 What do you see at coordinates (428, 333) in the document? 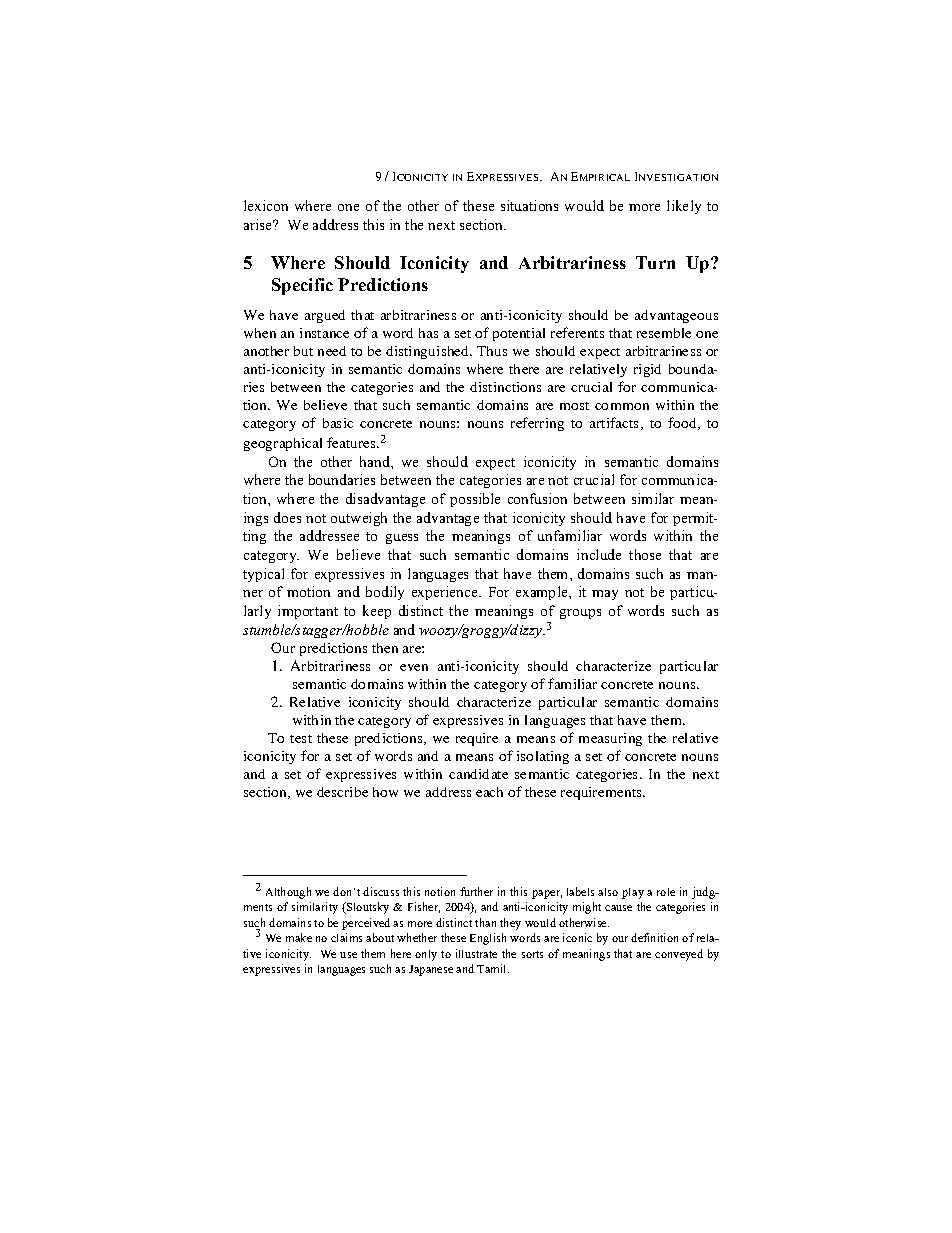
I see `has` at bounding box center [428, 333].
